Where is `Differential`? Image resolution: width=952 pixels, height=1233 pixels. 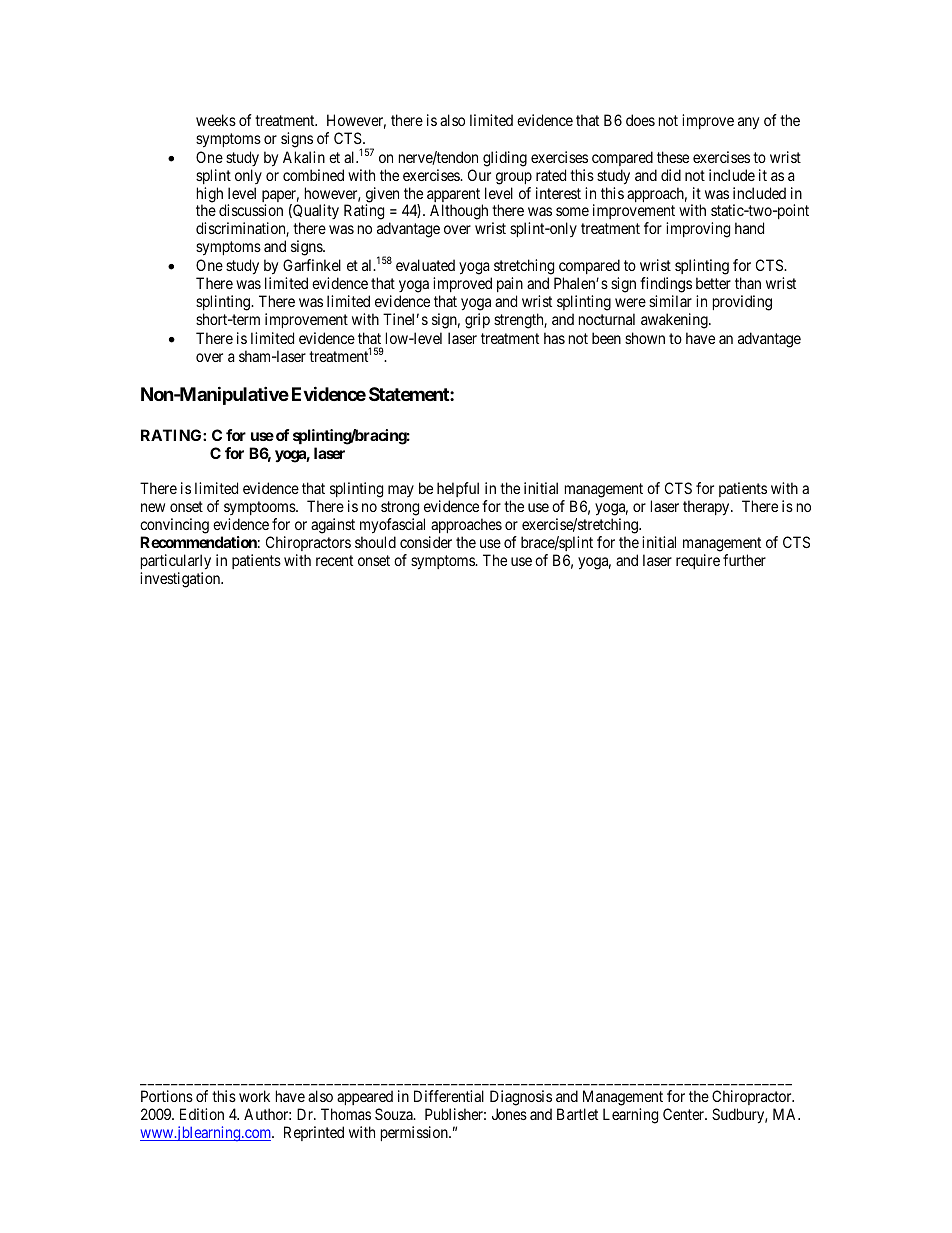
Differential is located at coordinates (449, 1096).
